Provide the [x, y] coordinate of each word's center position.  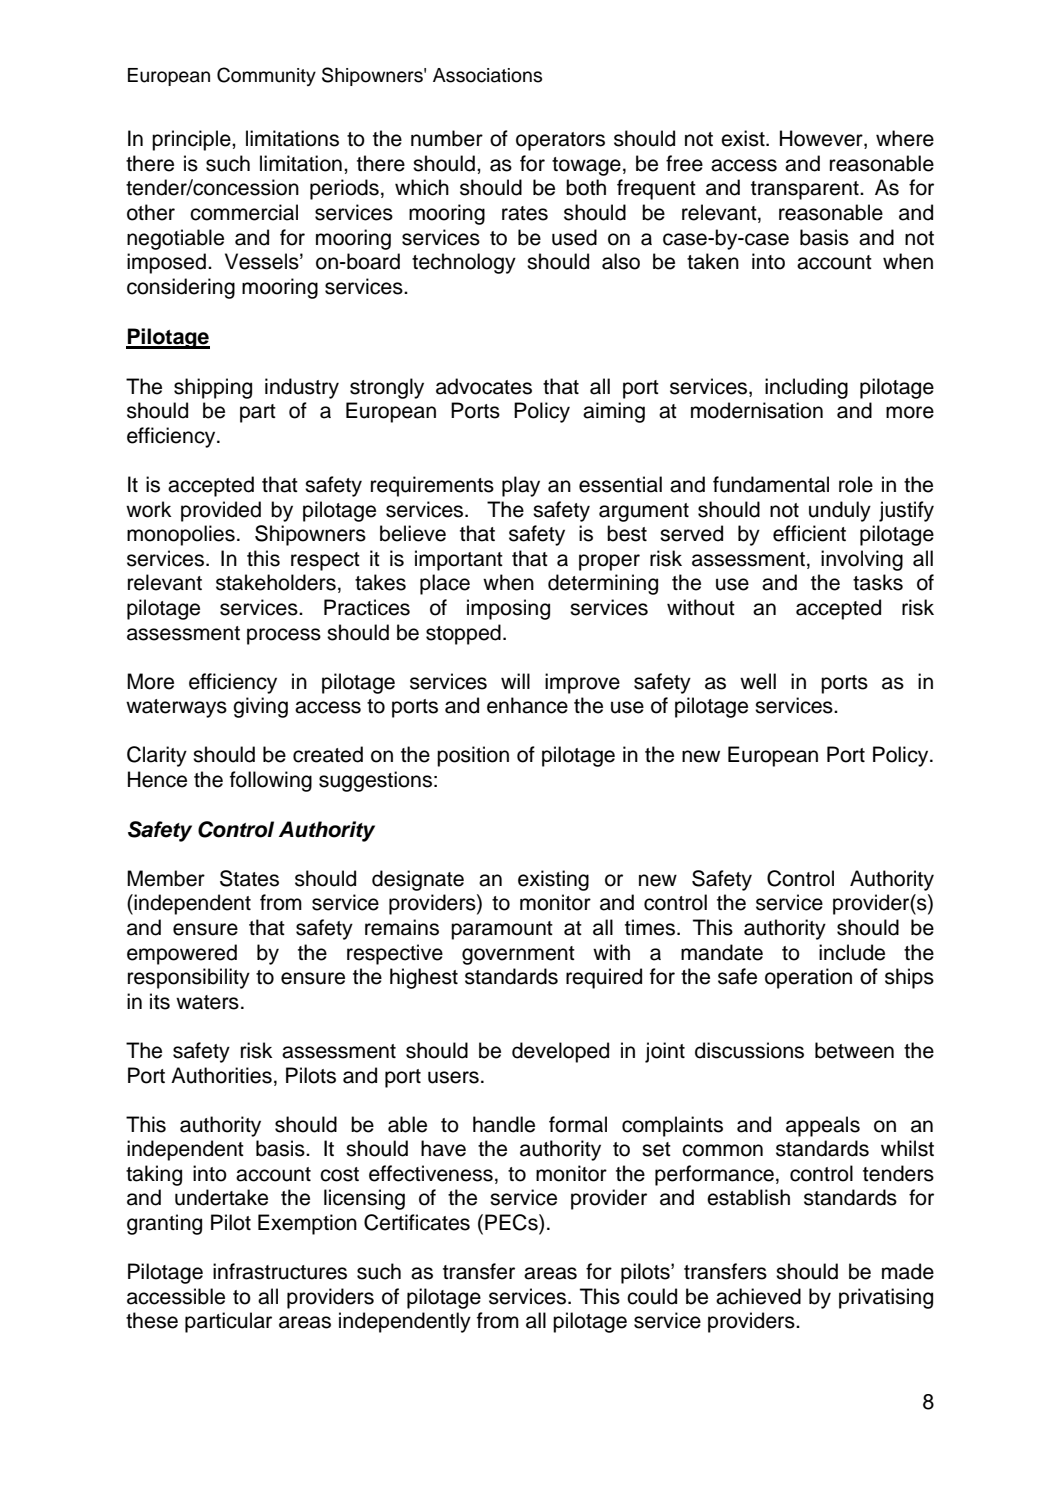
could [652, 1296]
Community [266, 76]
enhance [527, 705]
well [758, 681]
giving [260, 707]
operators [560, 141]
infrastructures [280, 1271]
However [822, 139]
